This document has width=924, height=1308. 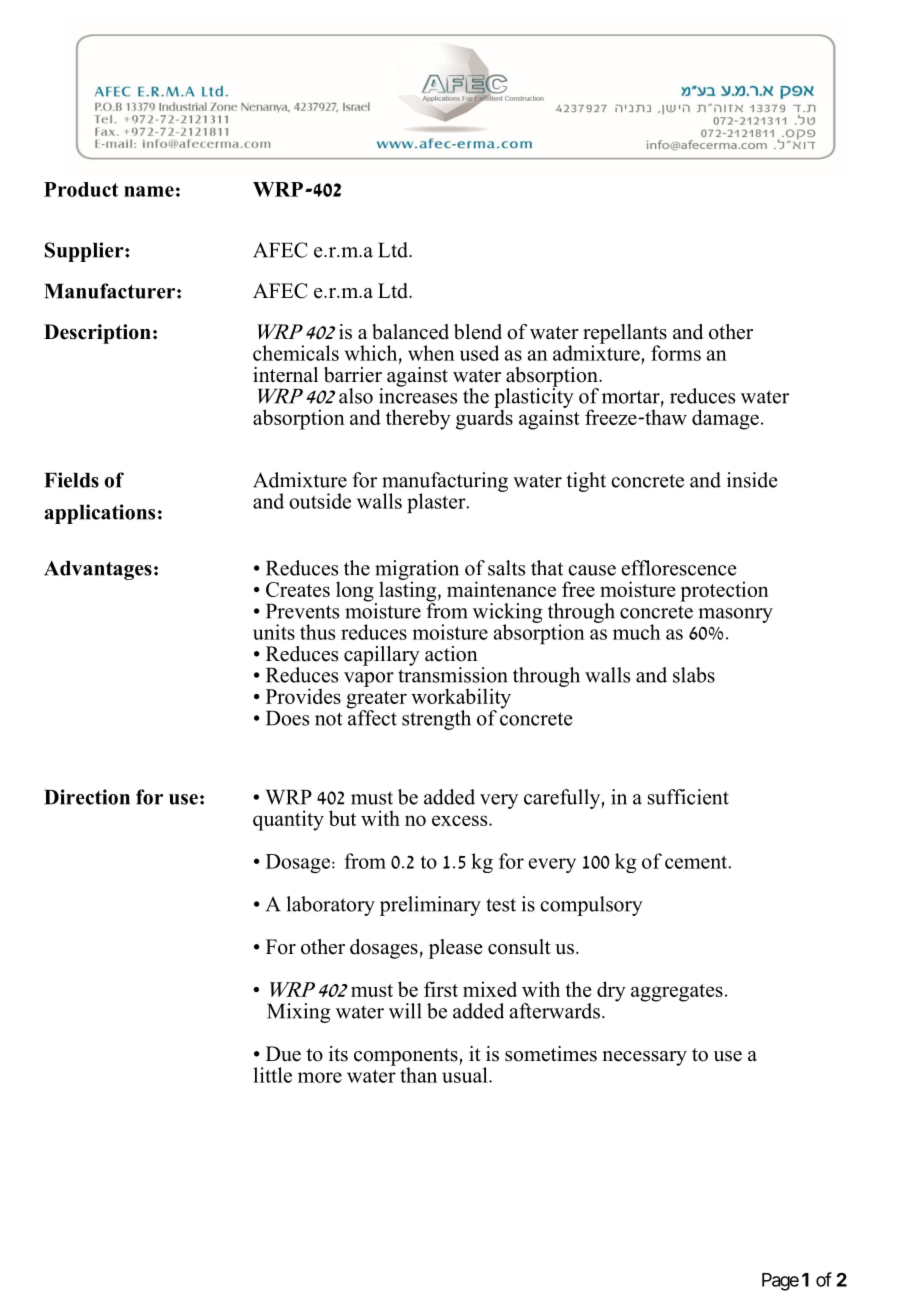 I want to click on sufficient, so click(x=688, y=797).
